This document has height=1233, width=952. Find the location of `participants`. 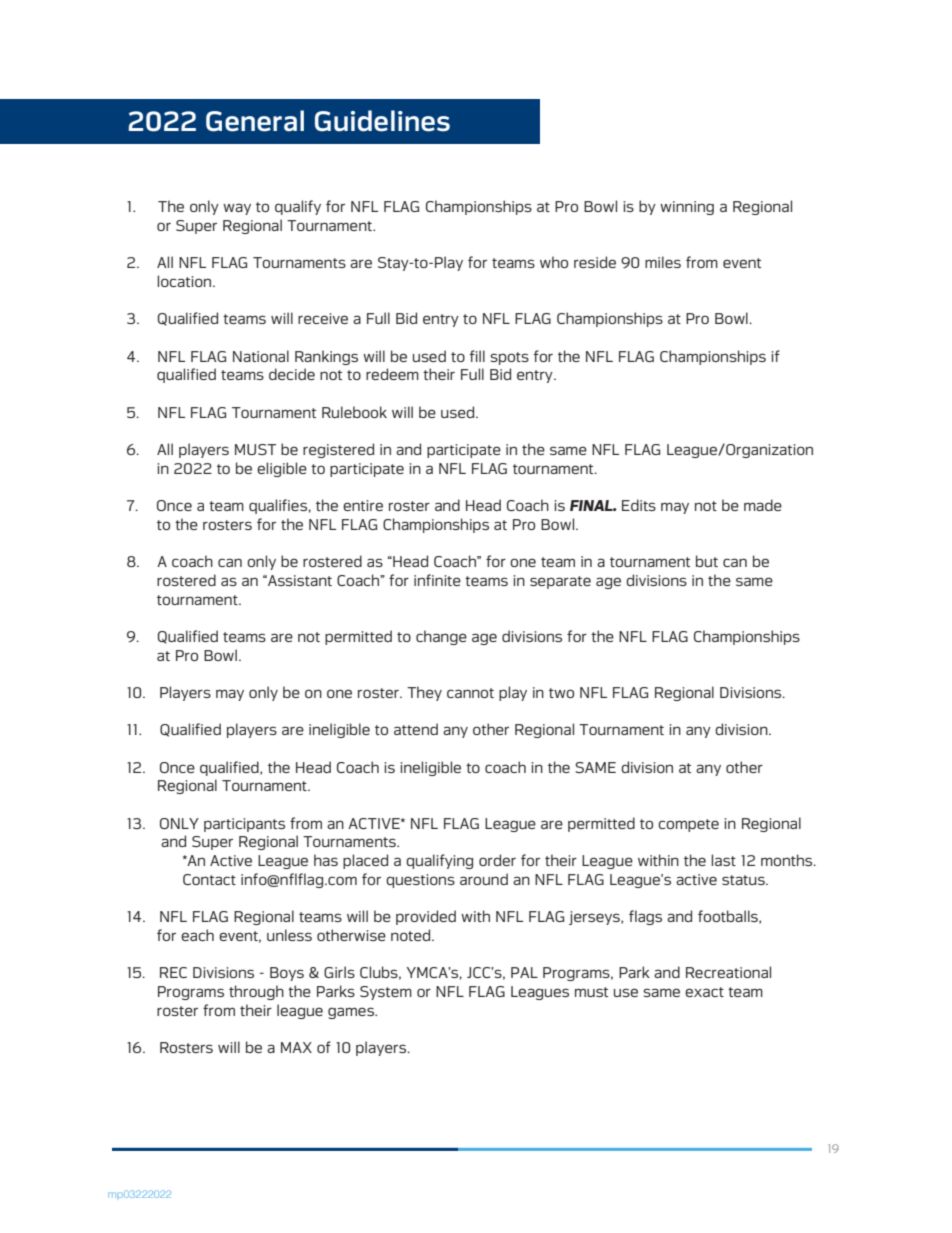

participants is located at coordinates (244, 825).
